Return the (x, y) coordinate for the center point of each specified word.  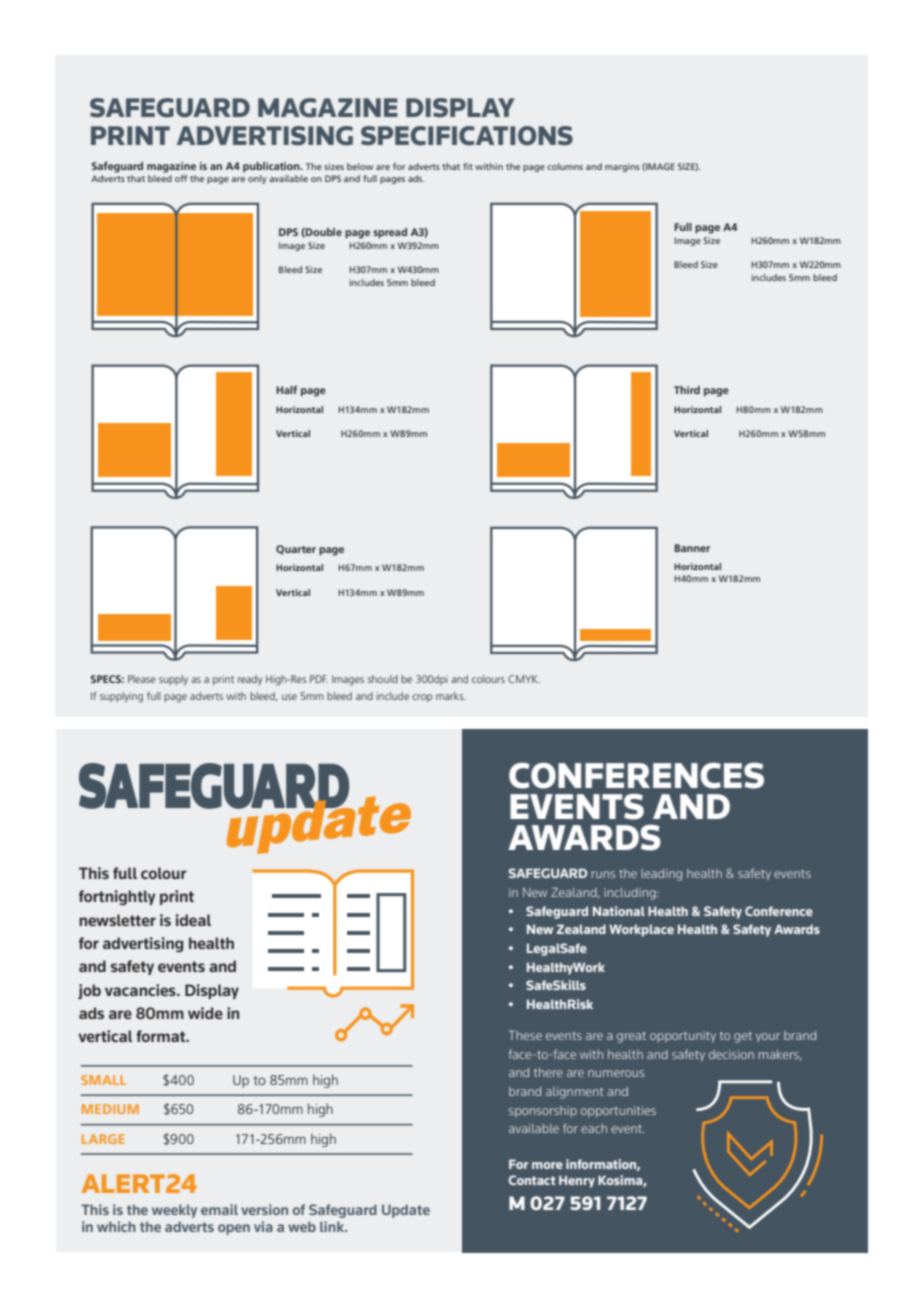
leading (661, 875)
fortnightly (117, 897)
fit (468, 166)
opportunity (683, 1037)
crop (422, 698)
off (181, 178)
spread (390, 233)
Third (687, 390)
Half (287, 389)
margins (622, 167)
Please (142, 679)
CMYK (524, 679)
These (525, 1035)
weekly (174, 1211)
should (383, 679)
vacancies (141, 990)
